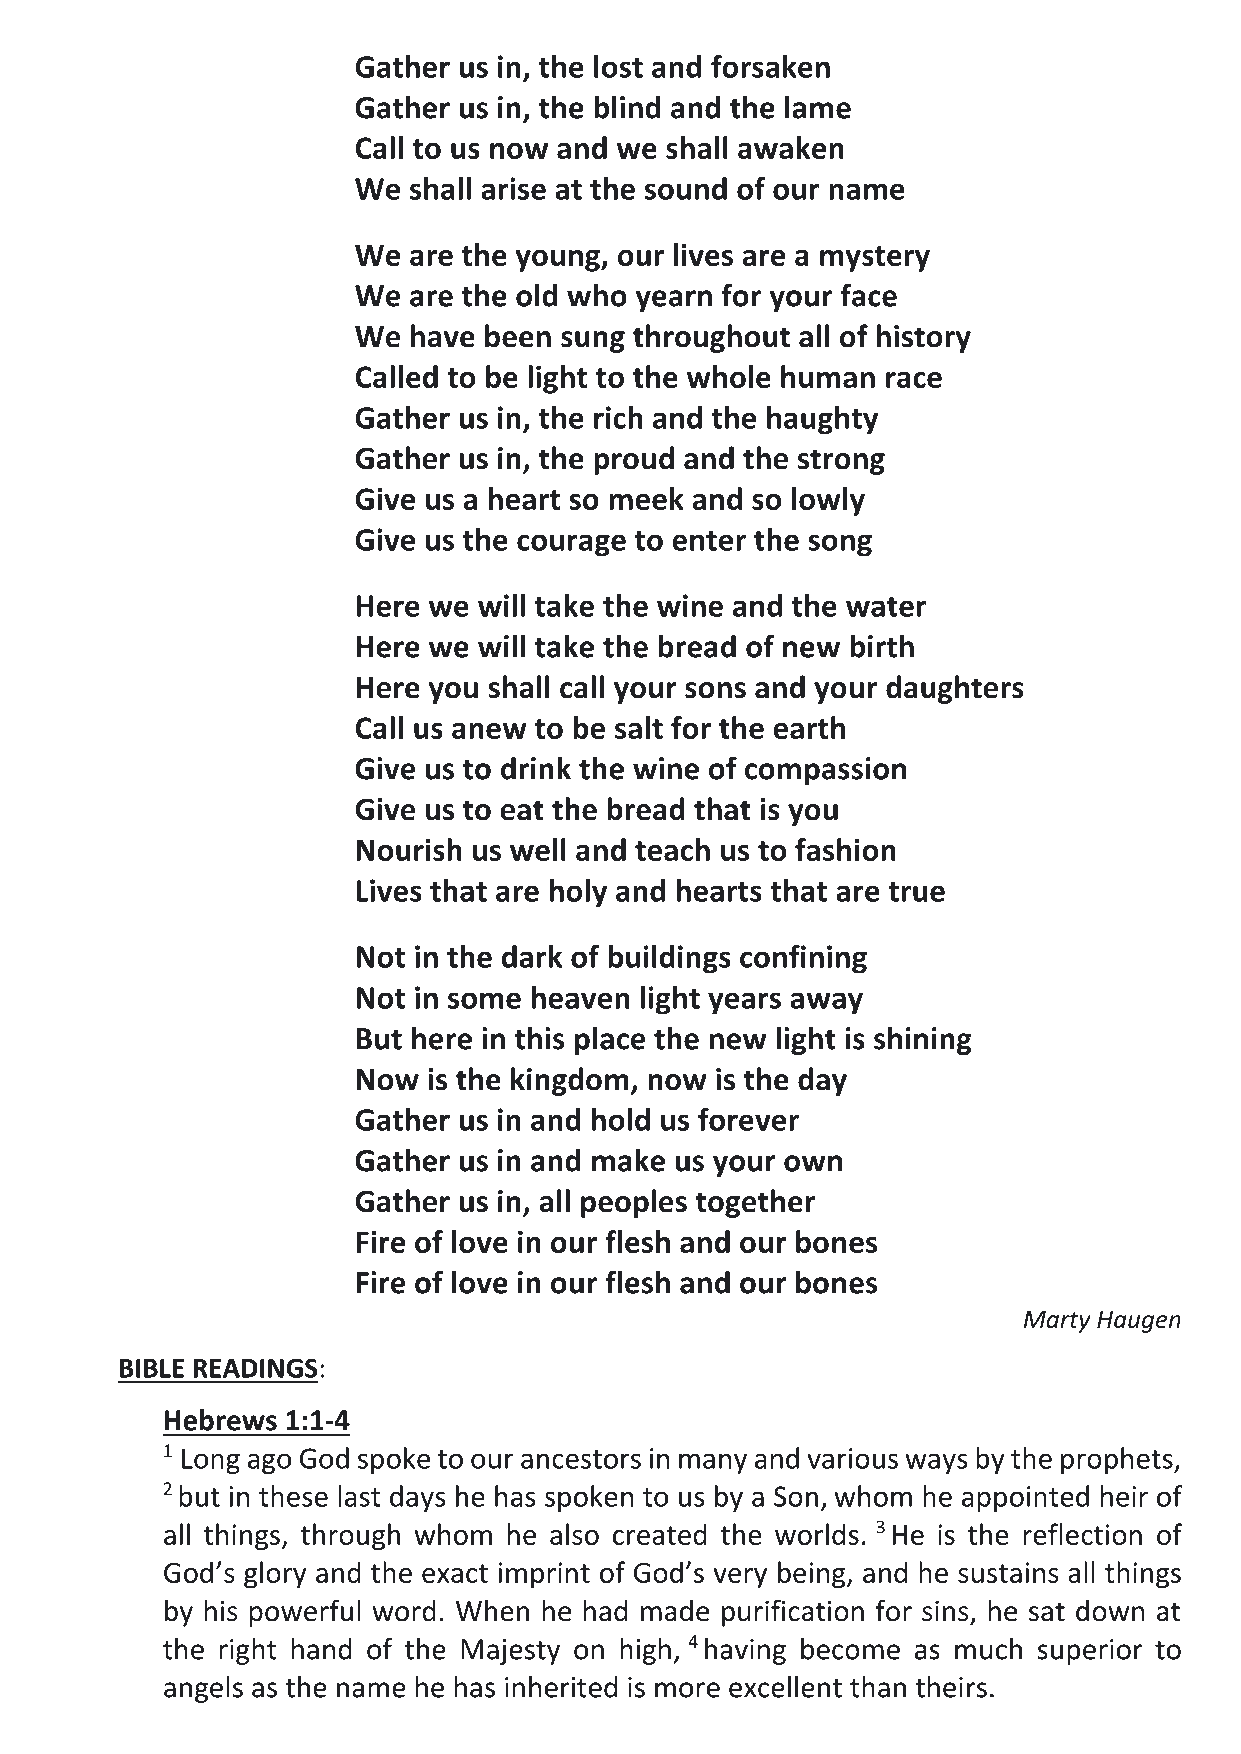 This screenshot has width=1241, height=1754. Describe the element at coordinates (484, 1000) in the screenshot. I see `some` at that location.
